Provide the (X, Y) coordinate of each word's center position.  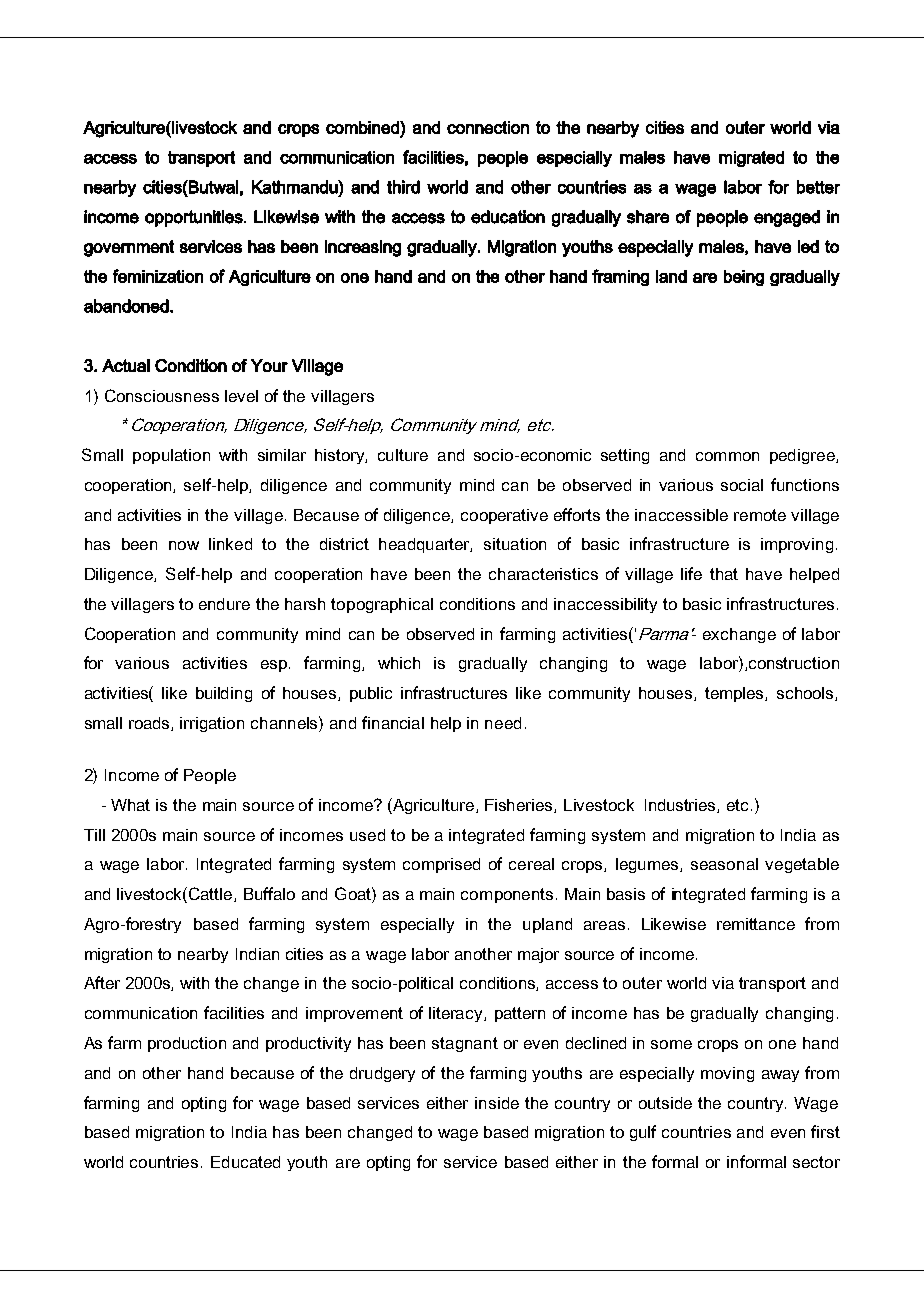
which (399, 663)
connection (488, 127)
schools (806, 694)
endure (224, 604)
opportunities (195, 218)
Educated (245, 1162)
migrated (751, 159)
